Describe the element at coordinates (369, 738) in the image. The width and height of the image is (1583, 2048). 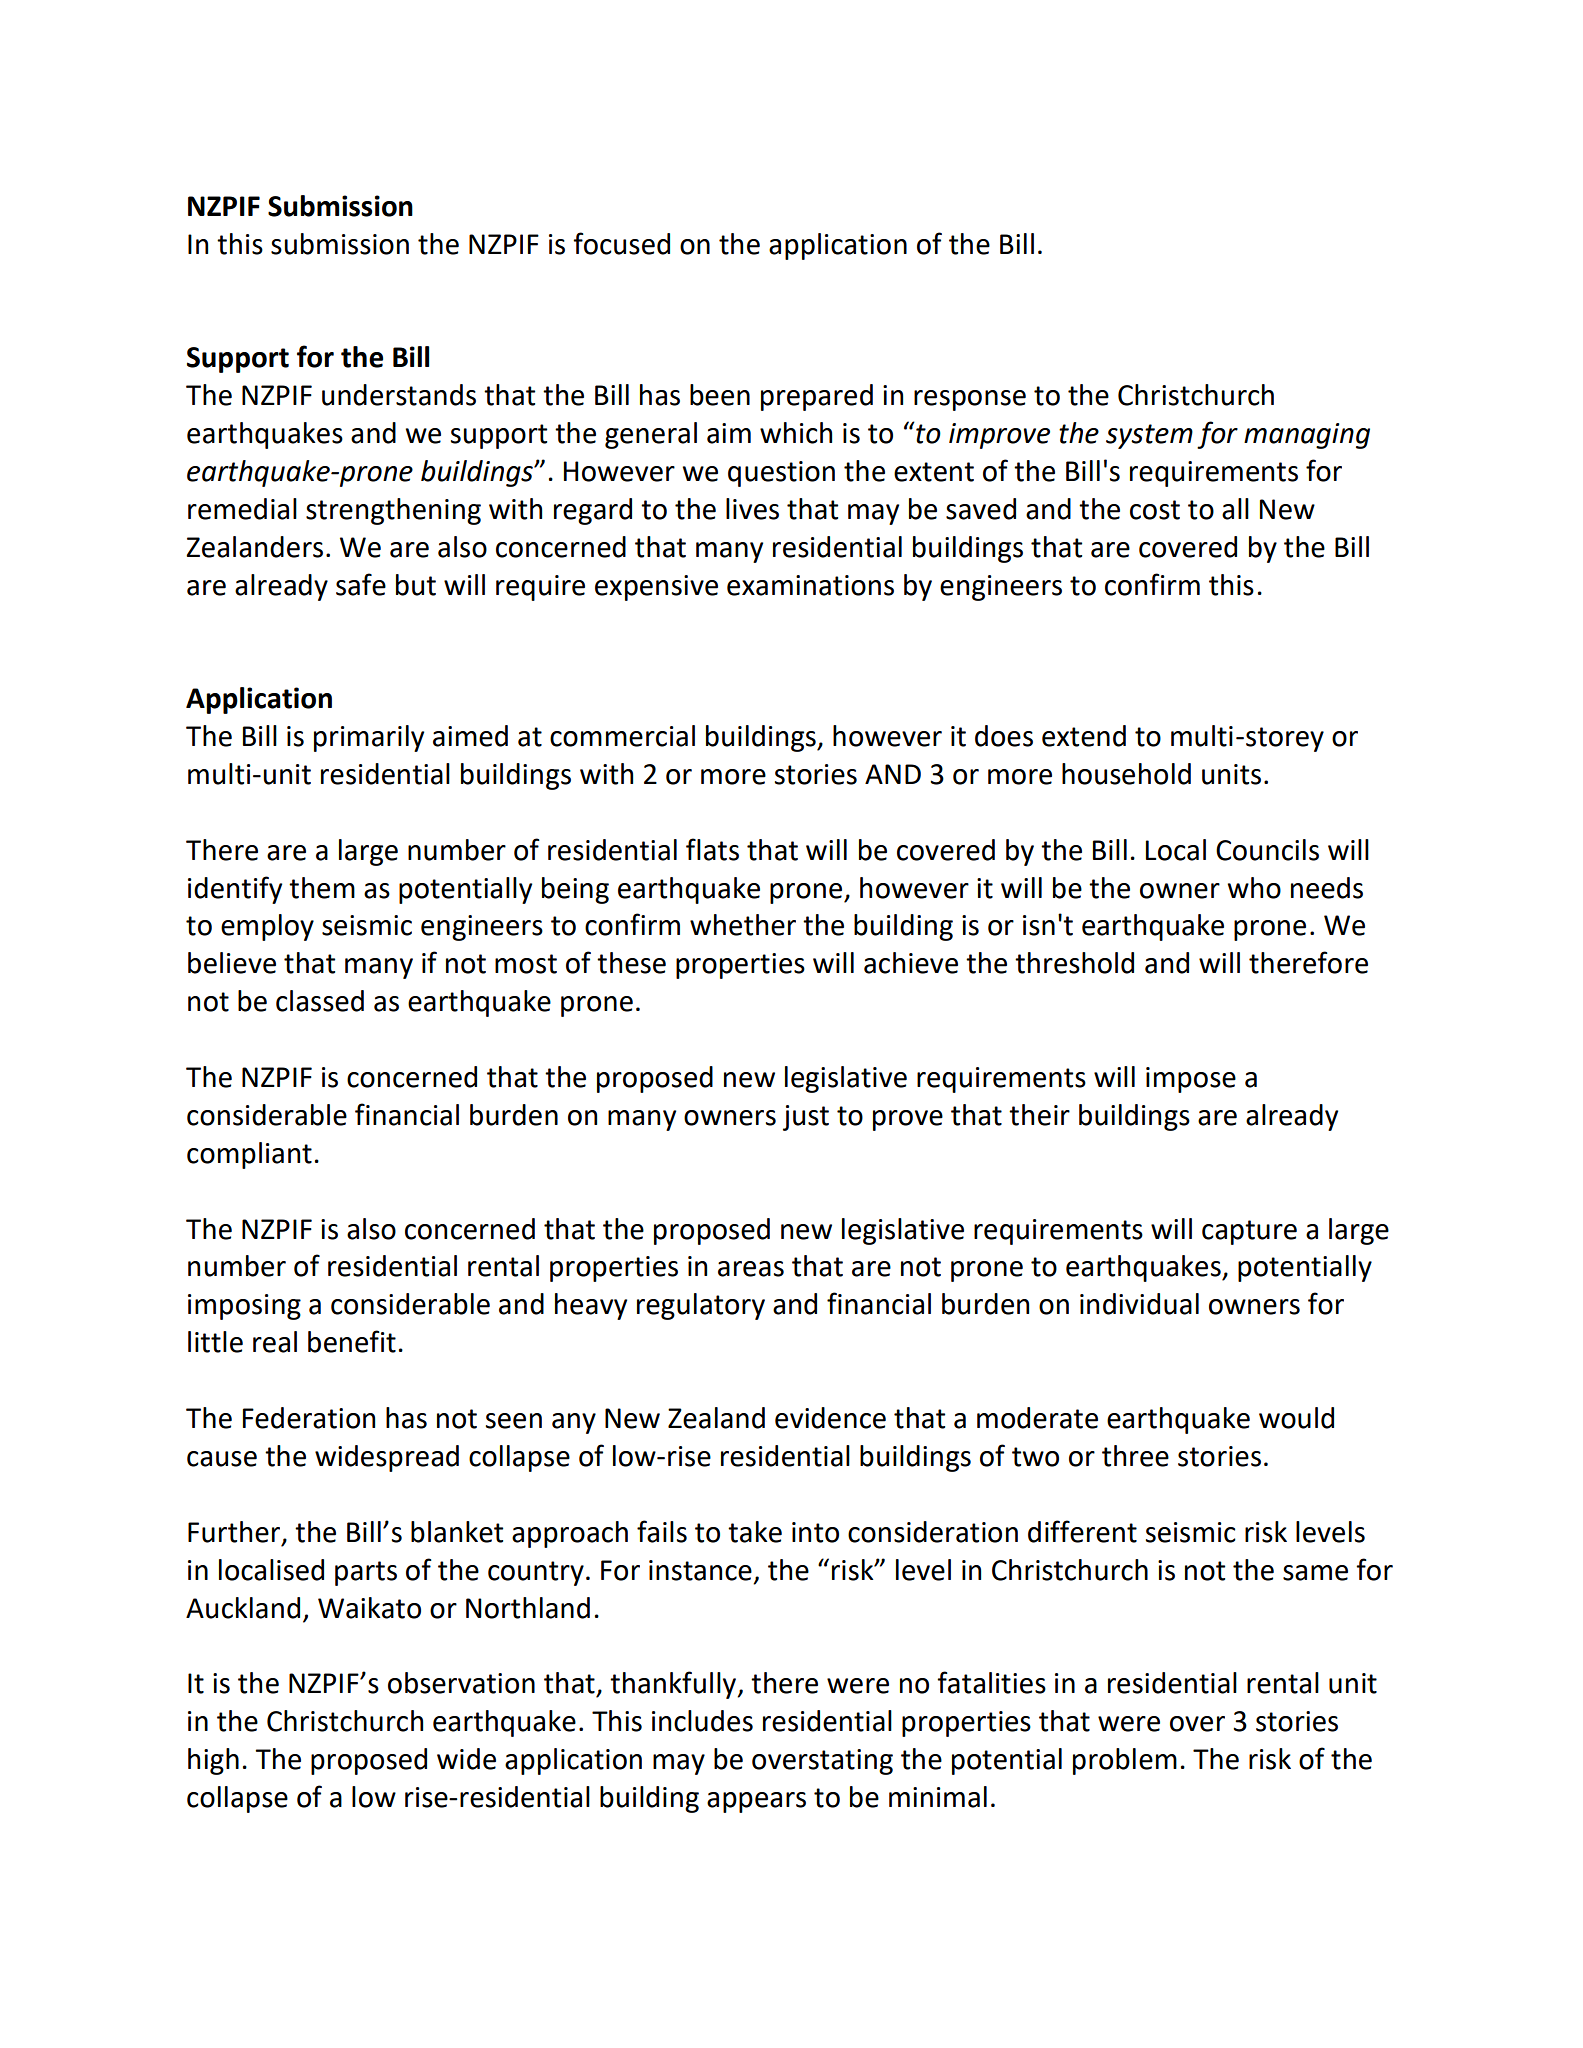
I see `primarily` at that location.
